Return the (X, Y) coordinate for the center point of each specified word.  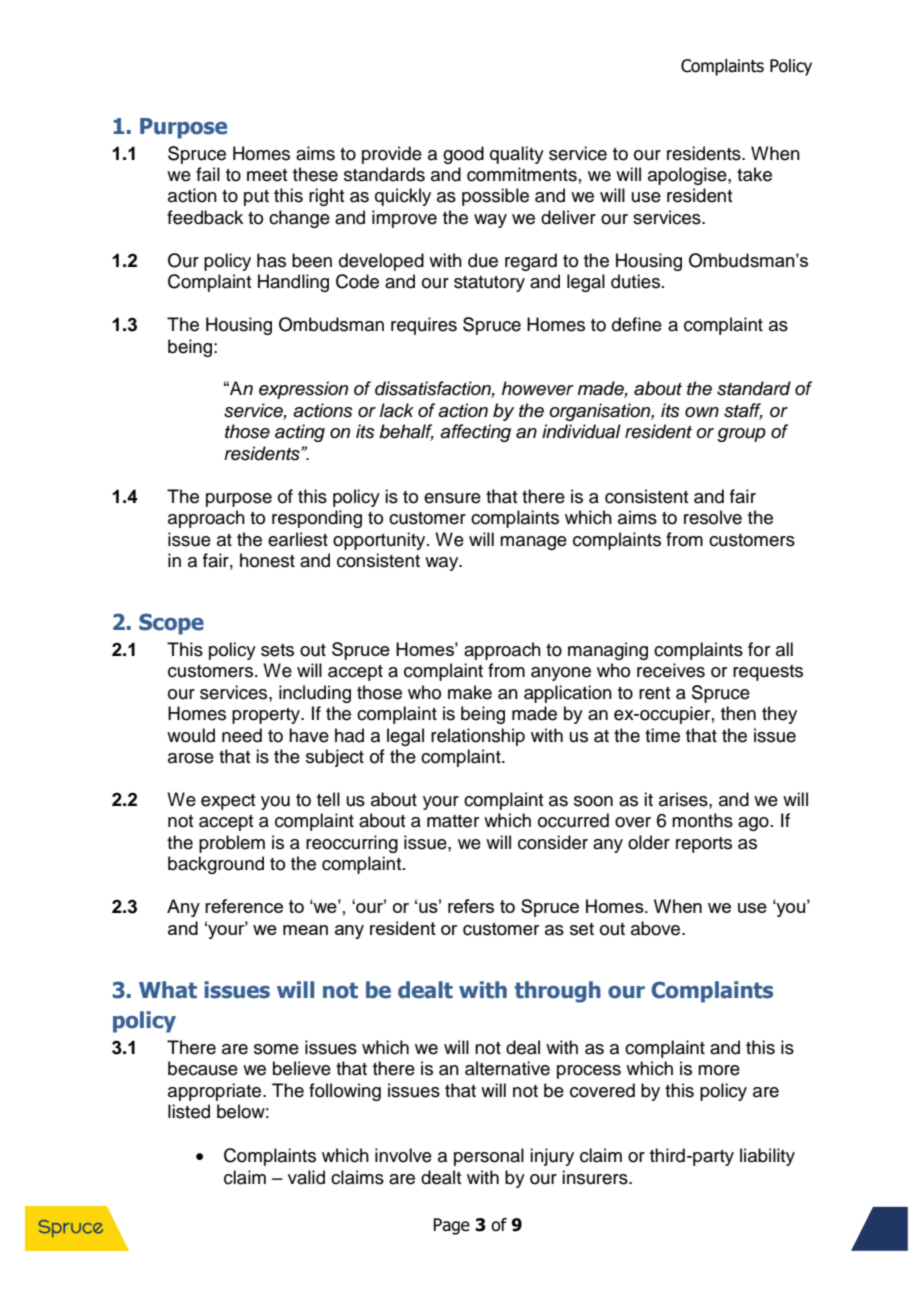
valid (306, 1177)
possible (495, 197)
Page (451, 1226)
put (256, 198)
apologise (688, 176)
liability (767, 1157)
